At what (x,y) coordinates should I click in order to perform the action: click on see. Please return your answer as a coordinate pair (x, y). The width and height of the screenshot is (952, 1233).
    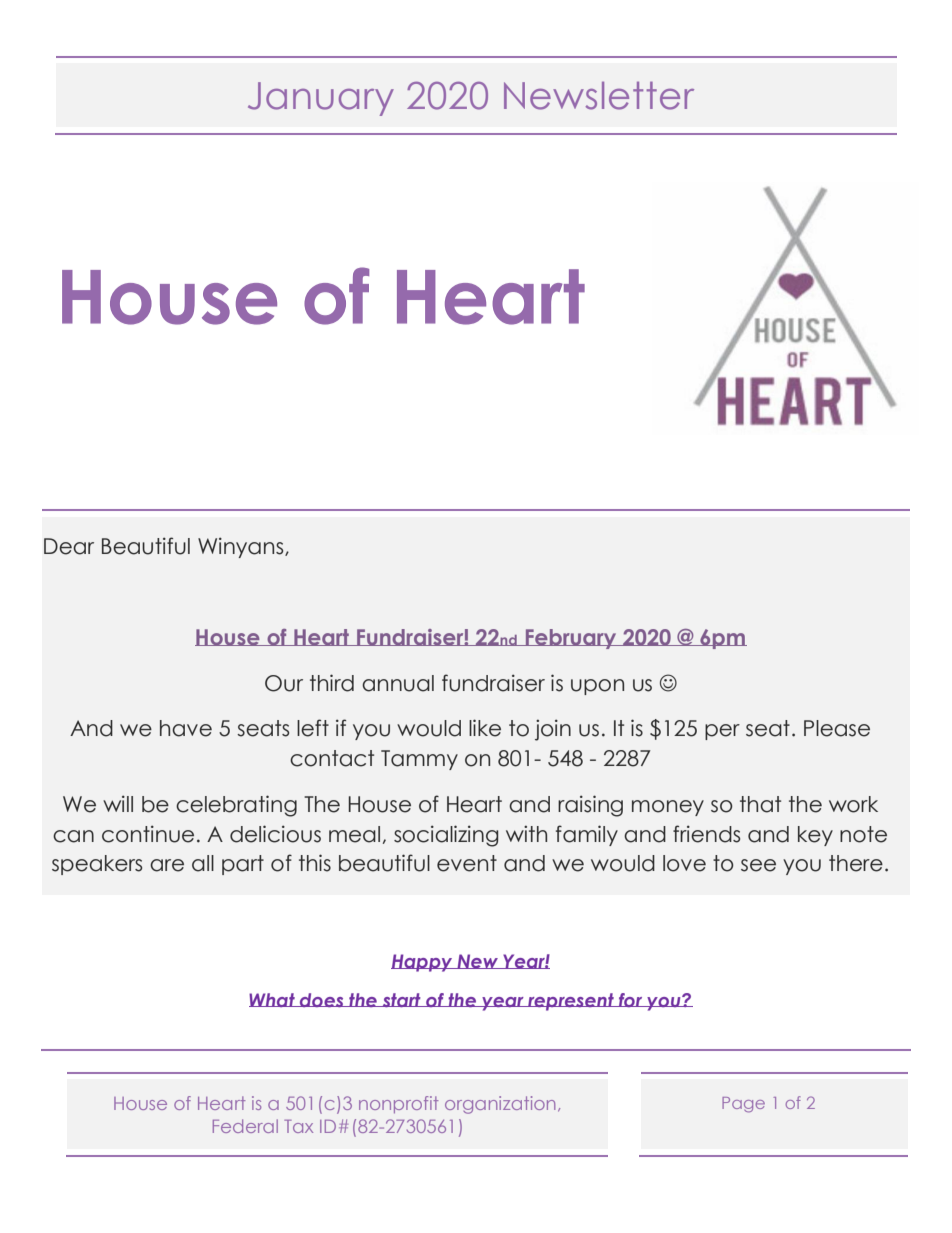
    Looking at the image, I should click on (758, 865).
